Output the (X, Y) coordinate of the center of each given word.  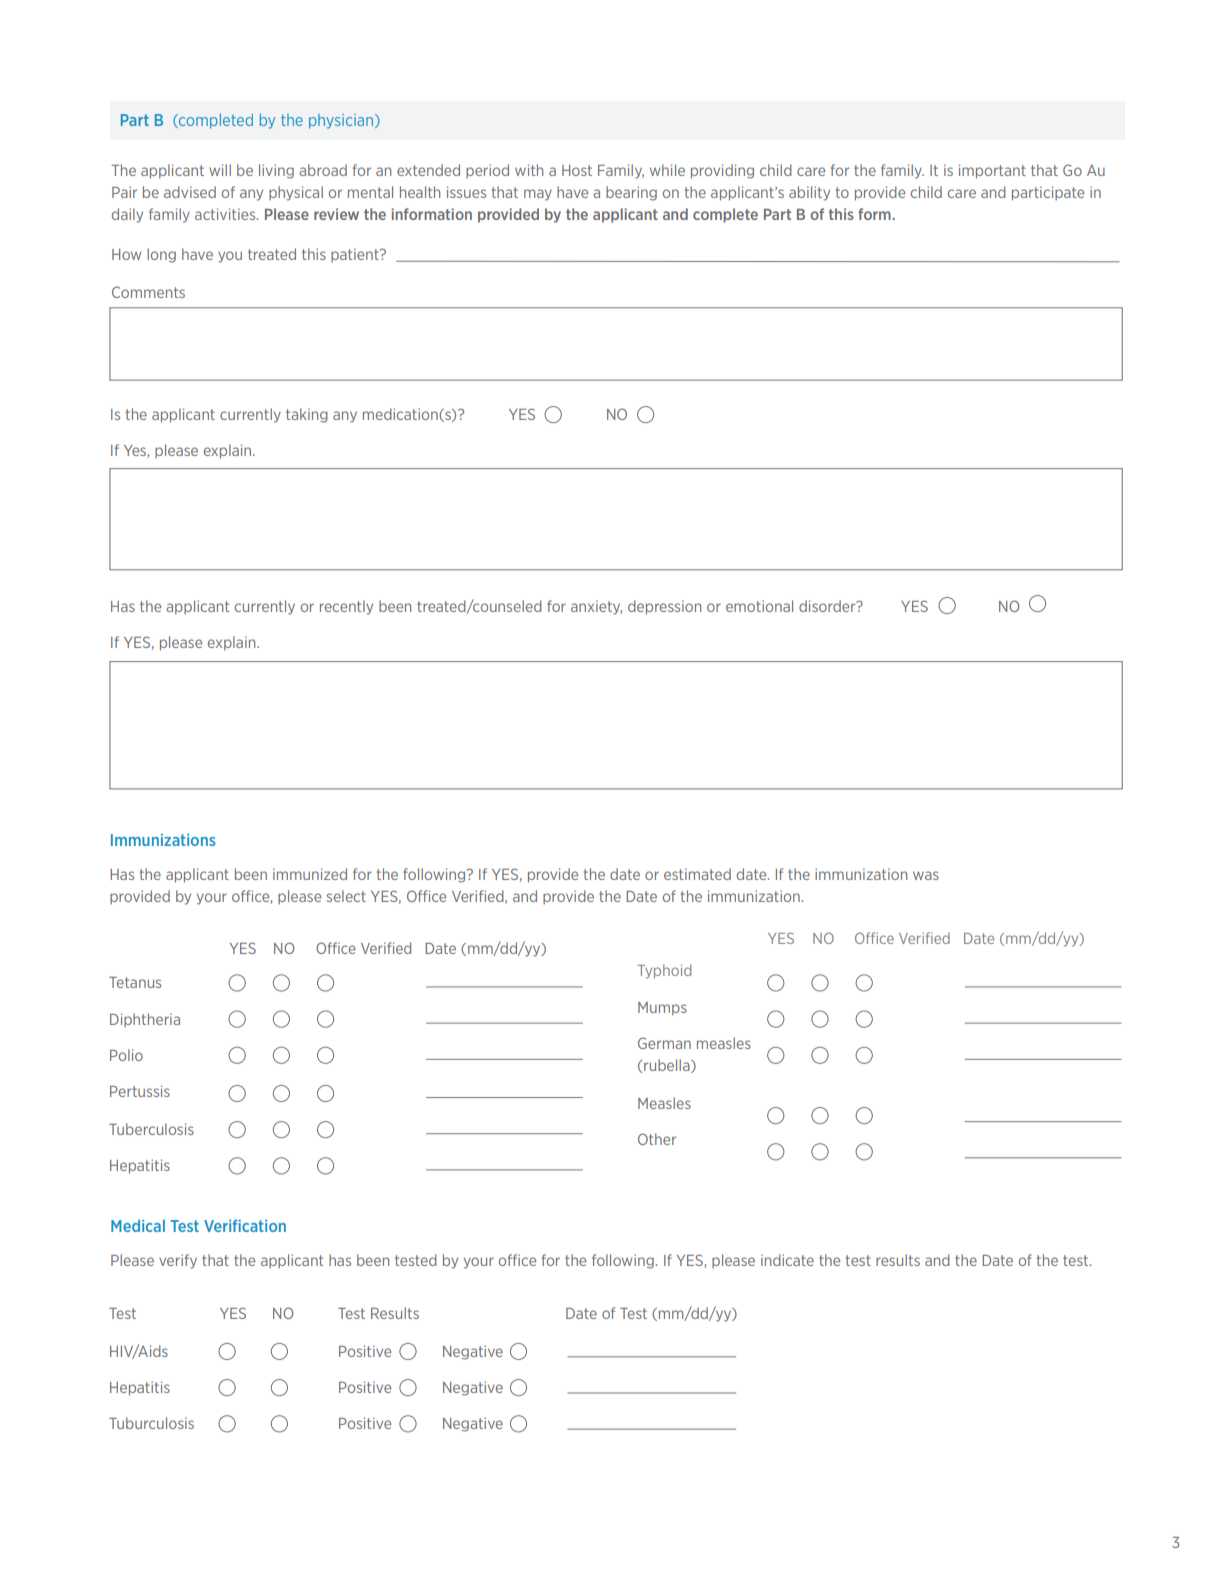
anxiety (596, 607)
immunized (310, 874)
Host (577, 170)
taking (307, 415)
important (992, 171)
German (664, 1043)
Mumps (662, 1009)
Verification (245, 1225)
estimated (697, 874)
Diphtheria (145, 1020)
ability (809, 193)
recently (346, 607)
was (926, 875)
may (538, 195)
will (220, 170)
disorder (828, 606)
